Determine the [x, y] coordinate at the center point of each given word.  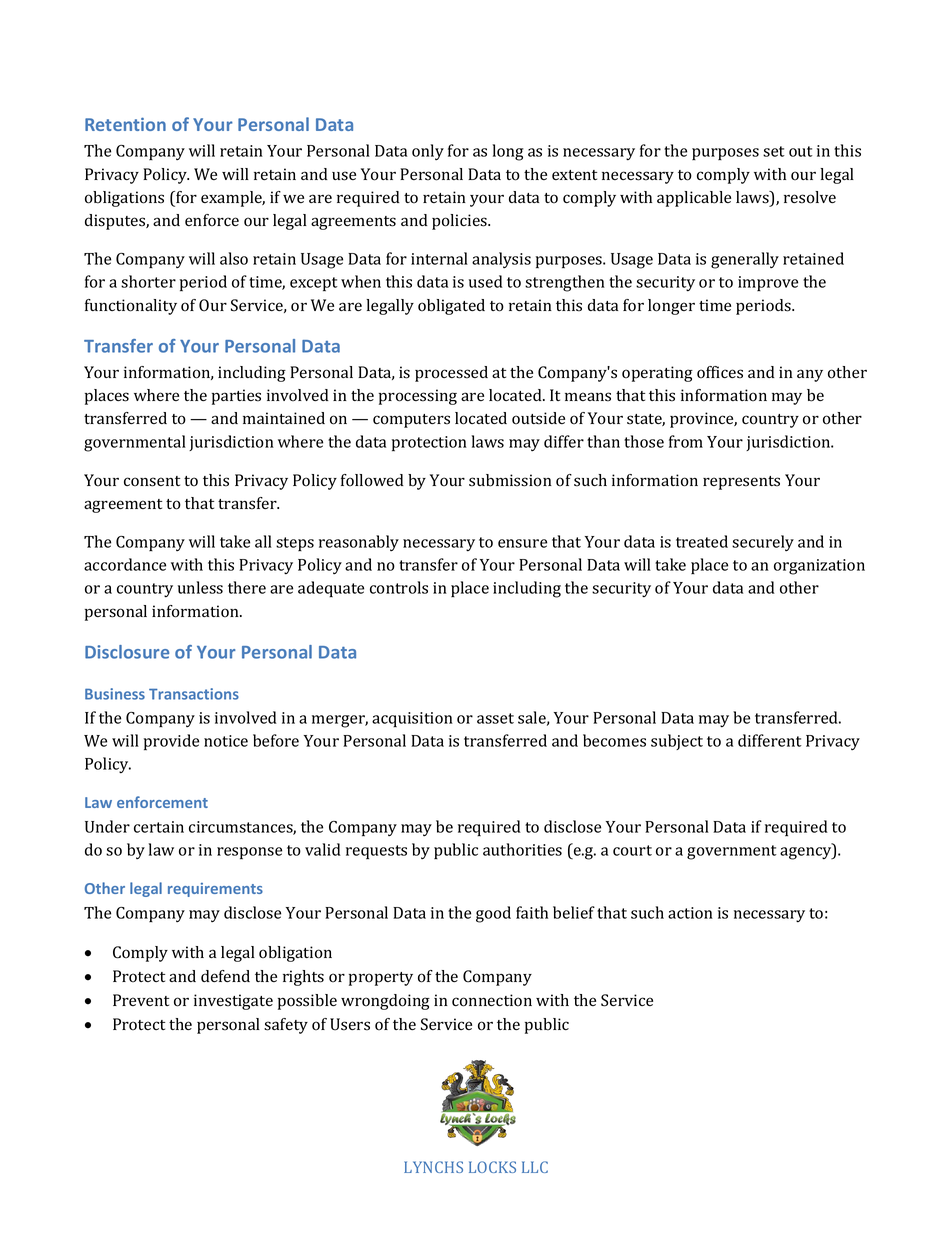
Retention [125, 124]
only [428, 152]
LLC [535, 1167]
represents [741, 483]
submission [510, 480]
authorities [522, 849]
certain [159, 827]
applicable [694, 199]
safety [286, 1026]
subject [677, 742]
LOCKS [492, 1167]
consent [152, 481]
